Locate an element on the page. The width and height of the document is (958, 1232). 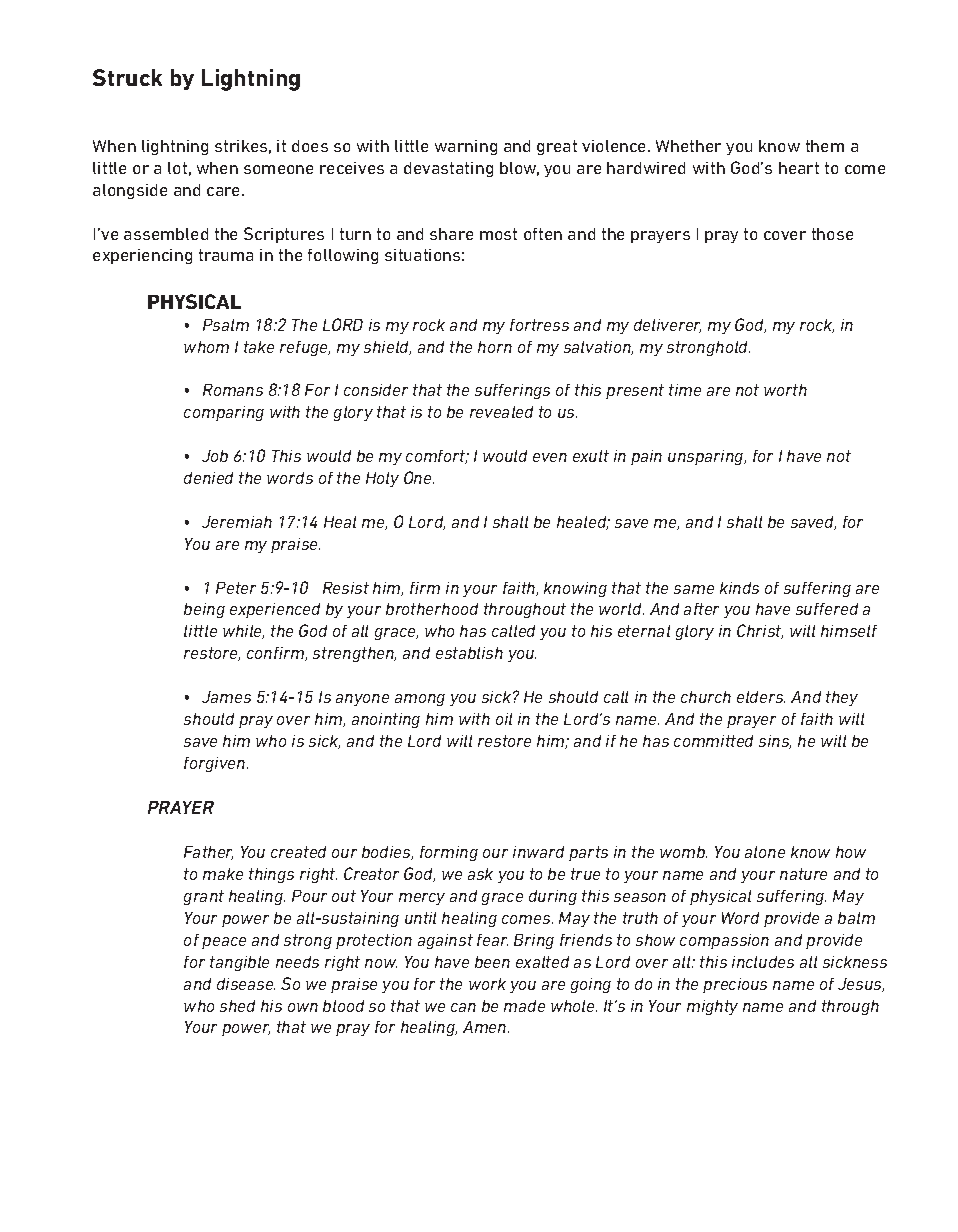
work is located at coordinates (487, 984).
